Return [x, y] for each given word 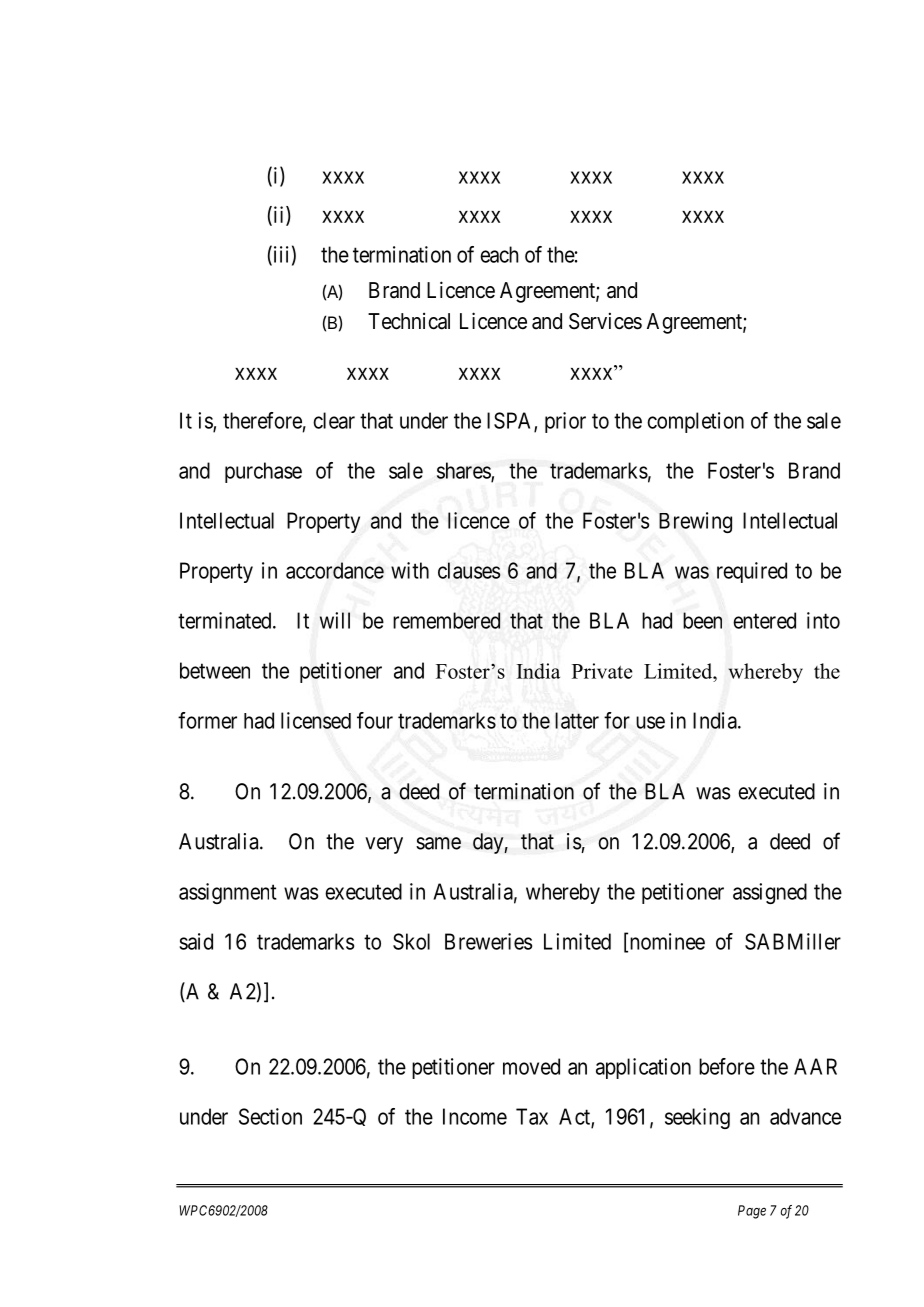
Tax [532, 1116]
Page [752, 1212]
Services [605, 321]
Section [270, 1116]
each [499, 254]
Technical [409, 321]
